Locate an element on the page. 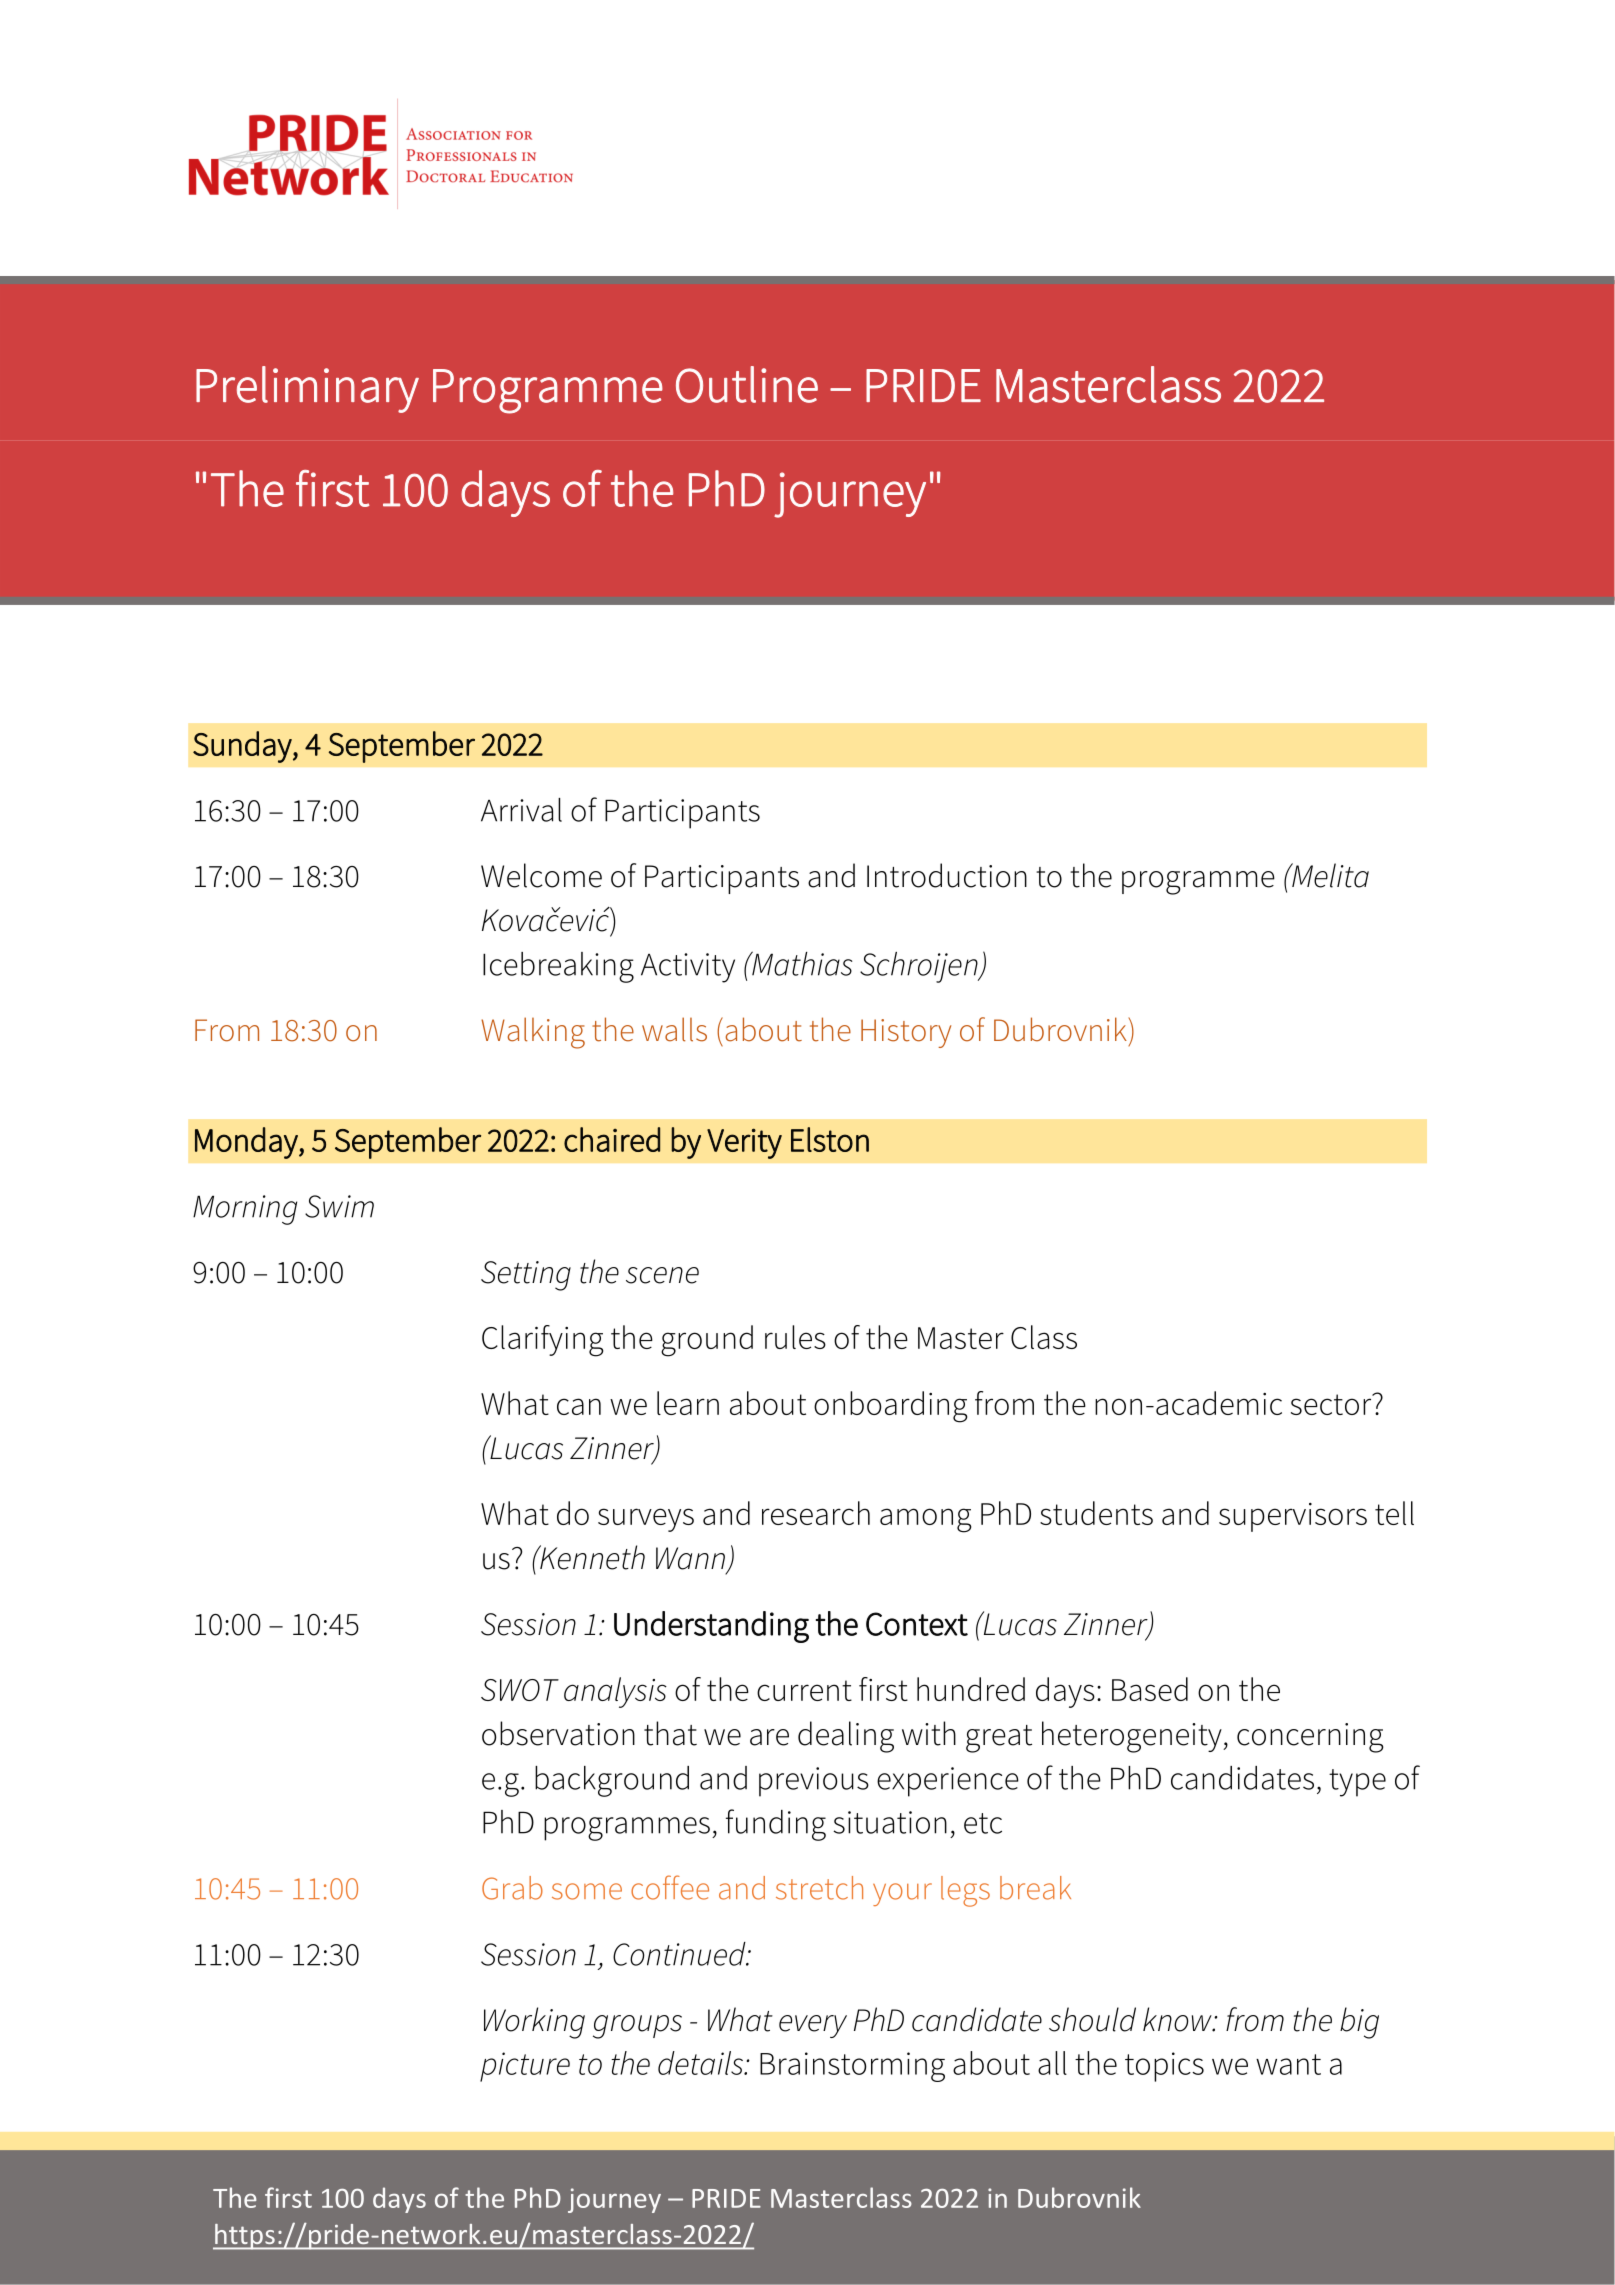 The width and height of the image is (1615, 2285). Working is located at coordinates (534, 2023).
